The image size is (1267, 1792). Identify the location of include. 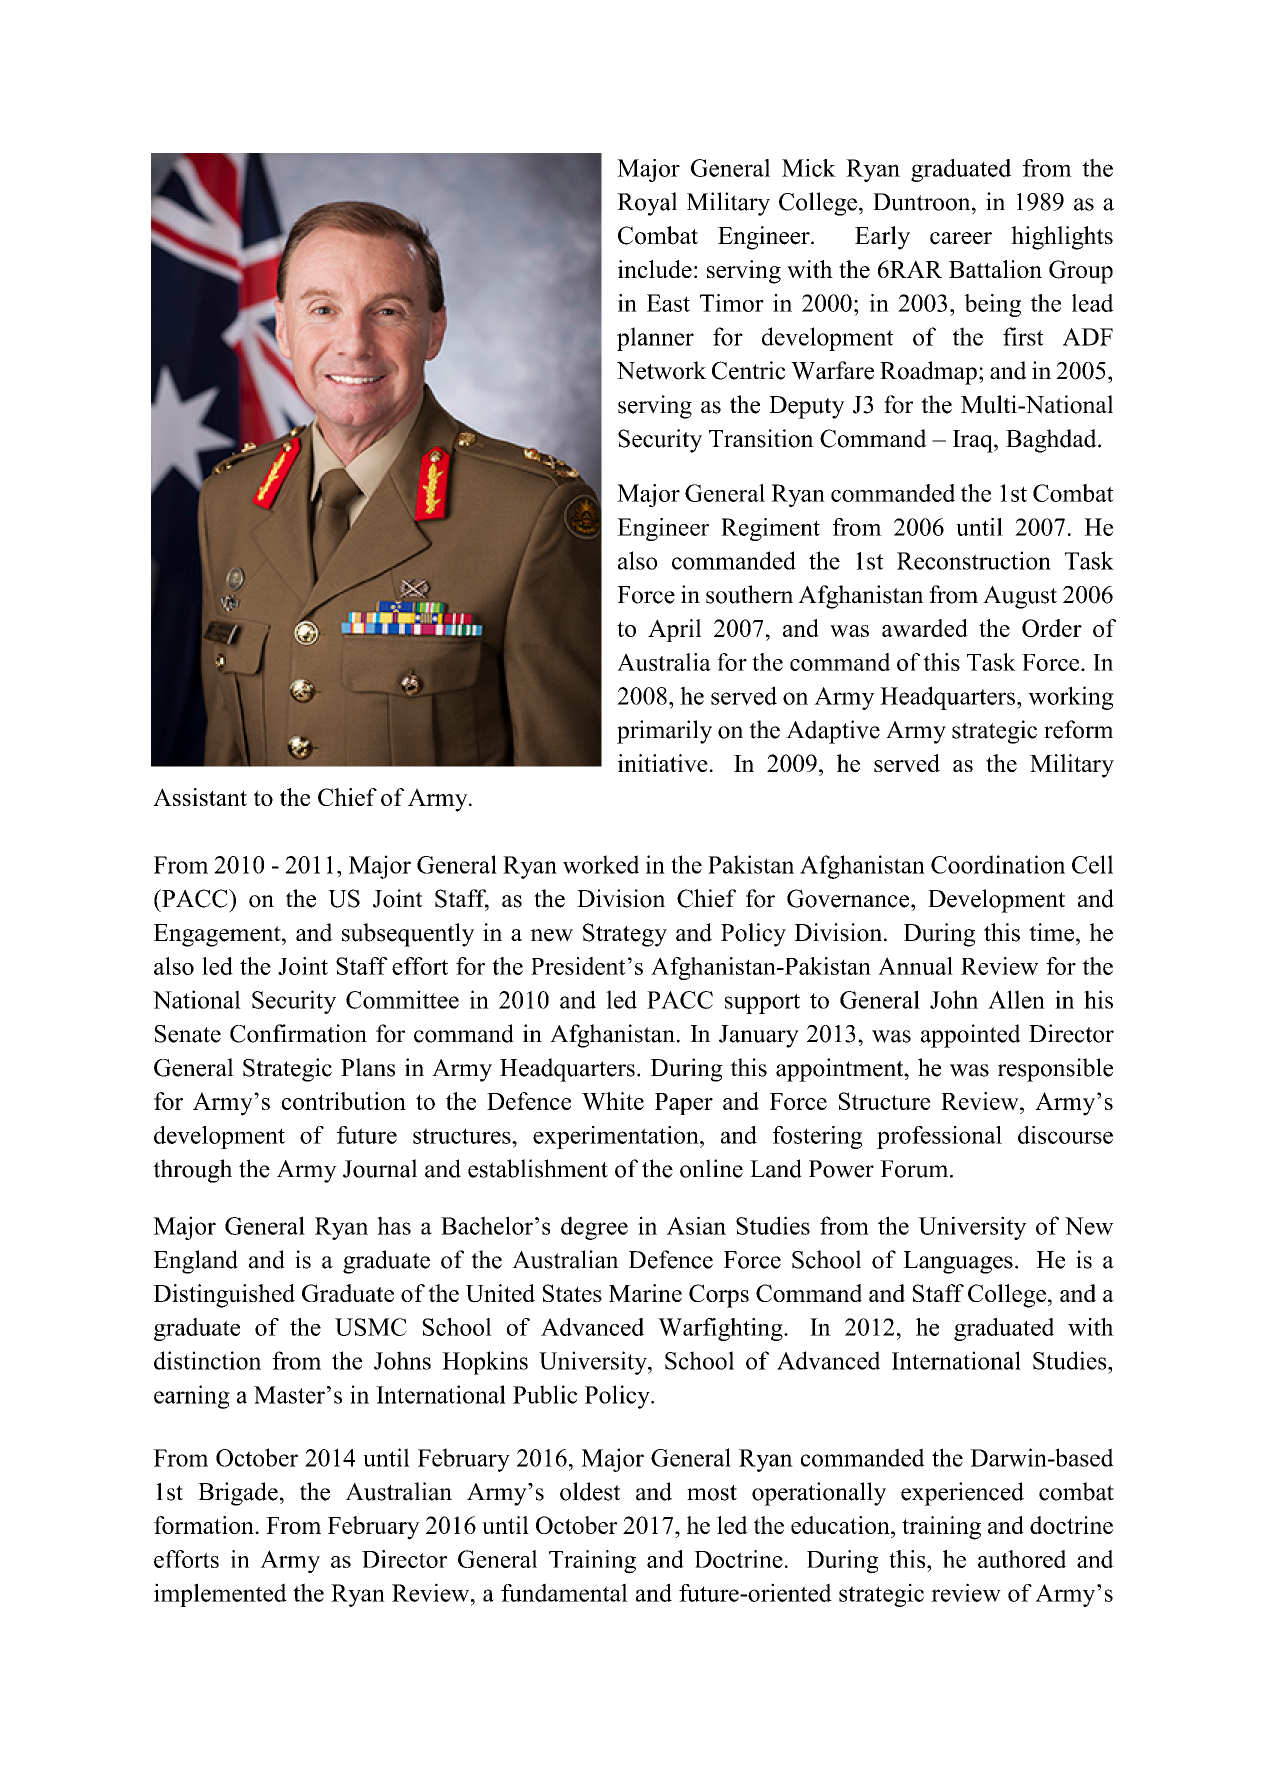
(655, 269).
